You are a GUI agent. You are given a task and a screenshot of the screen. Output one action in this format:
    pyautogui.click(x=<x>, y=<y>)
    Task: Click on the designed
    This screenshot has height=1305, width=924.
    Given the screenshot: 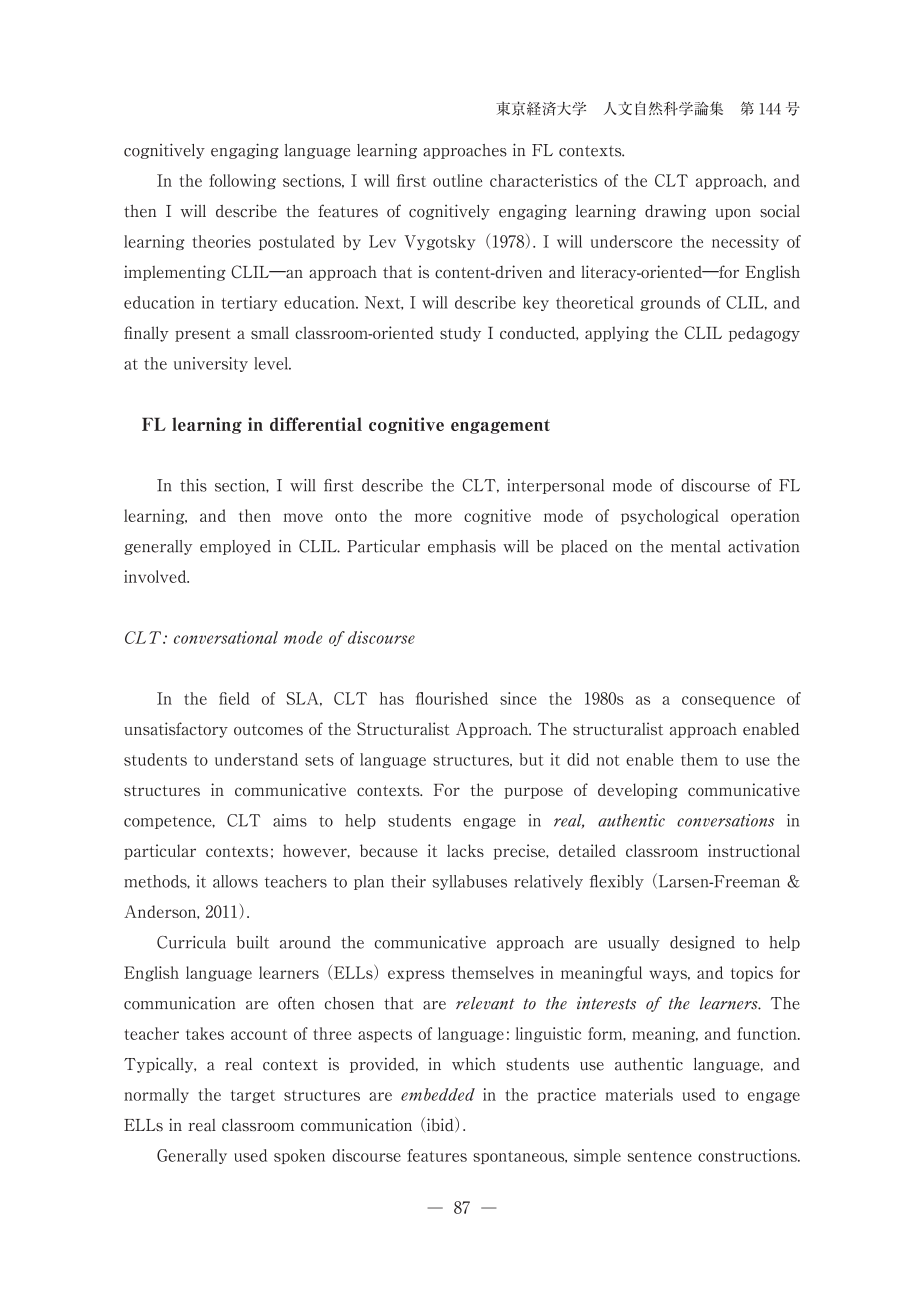 What is the action you would take?
    pyautogui.click(x=702, y=943)
